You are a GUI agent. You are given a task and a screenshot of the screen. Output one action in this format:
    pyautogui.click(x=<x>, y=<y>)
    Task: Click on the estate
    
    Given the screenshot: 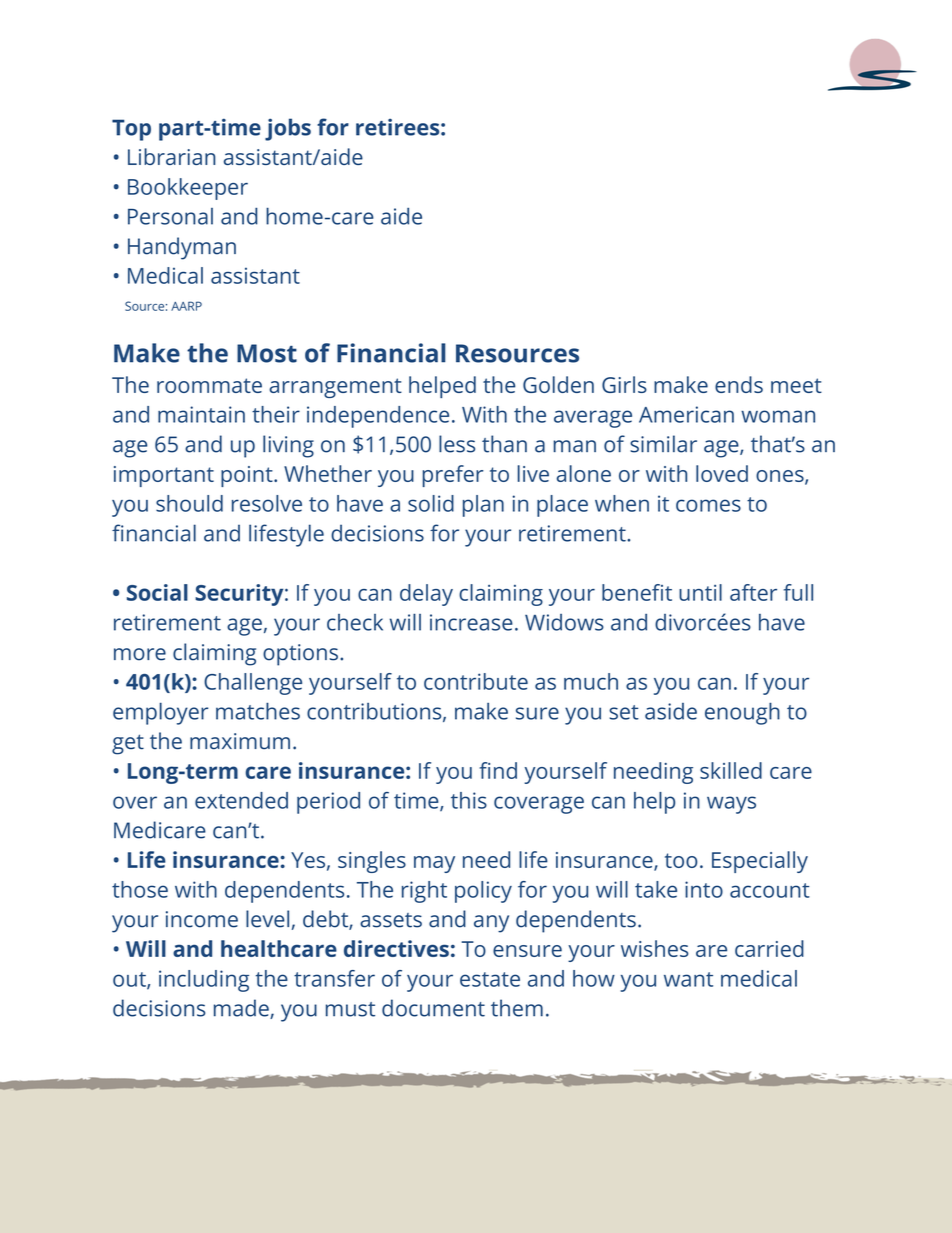 What is the action you would take?
    pyautogui.click(x=490, y=979)
